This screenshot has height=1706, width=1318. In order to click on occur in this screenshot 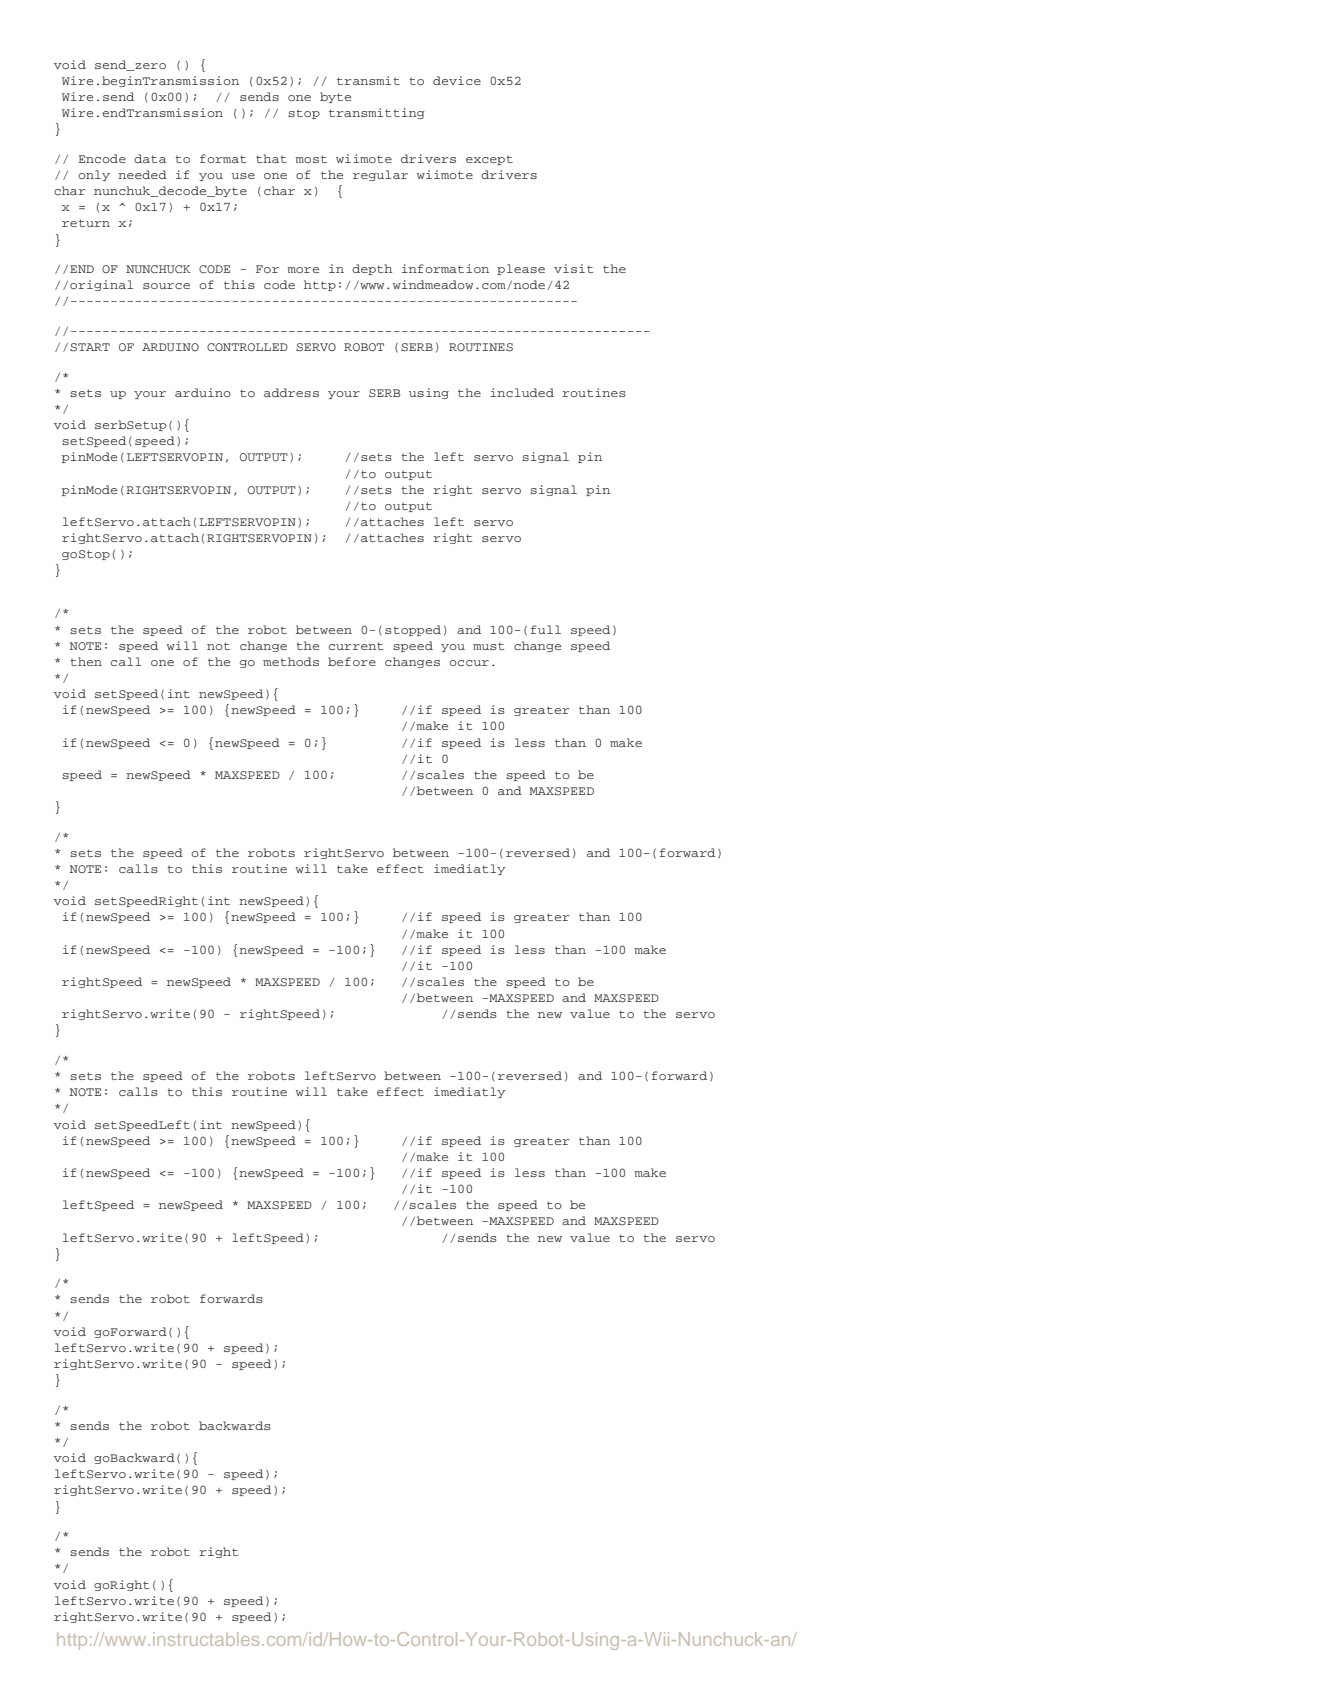, I will do `click(469, 663)`.
